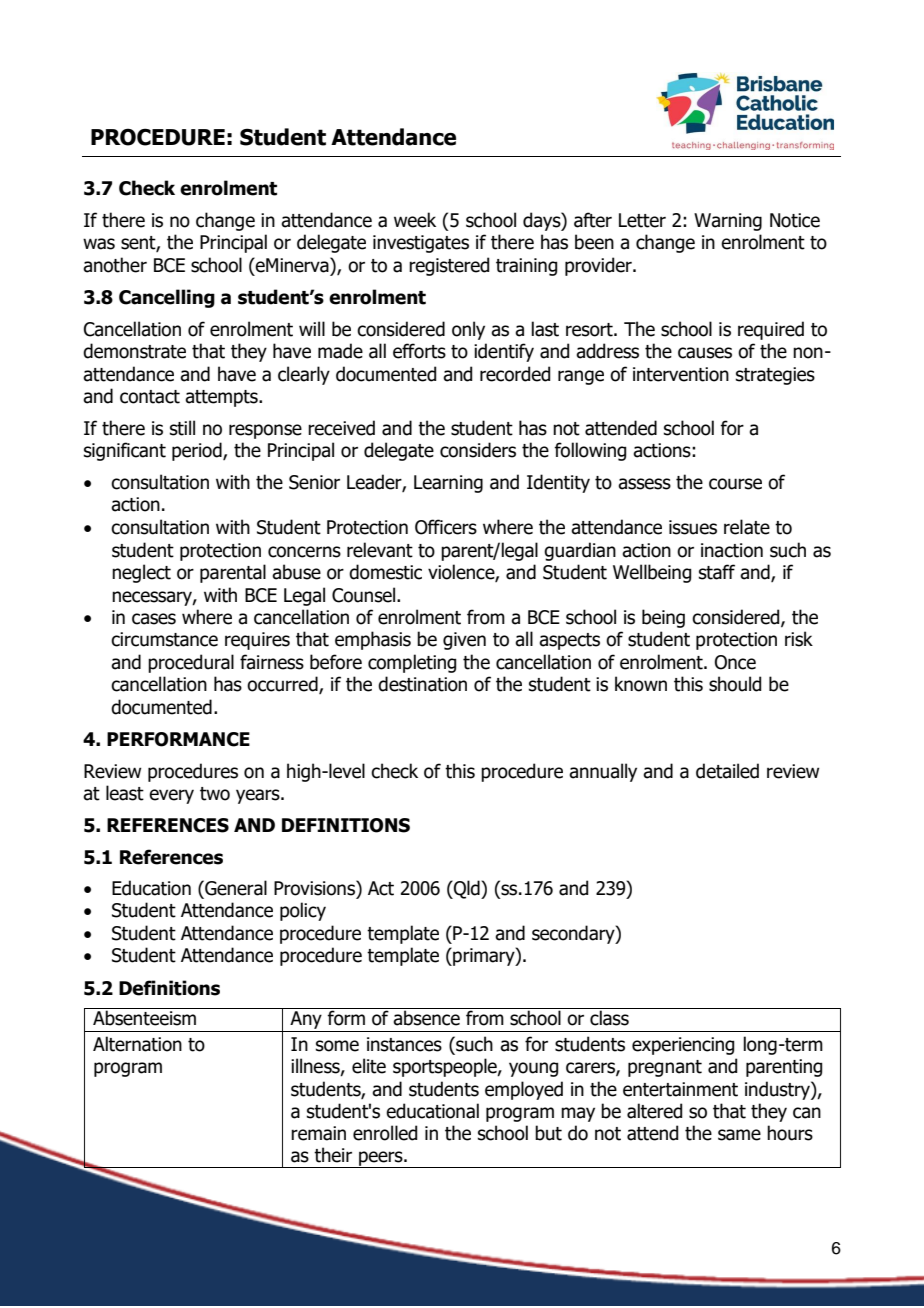 The image size is (924, 1308). Describe the element at coordinates (137, 1044) in the screenshot. I see `Alternation` at that location.
